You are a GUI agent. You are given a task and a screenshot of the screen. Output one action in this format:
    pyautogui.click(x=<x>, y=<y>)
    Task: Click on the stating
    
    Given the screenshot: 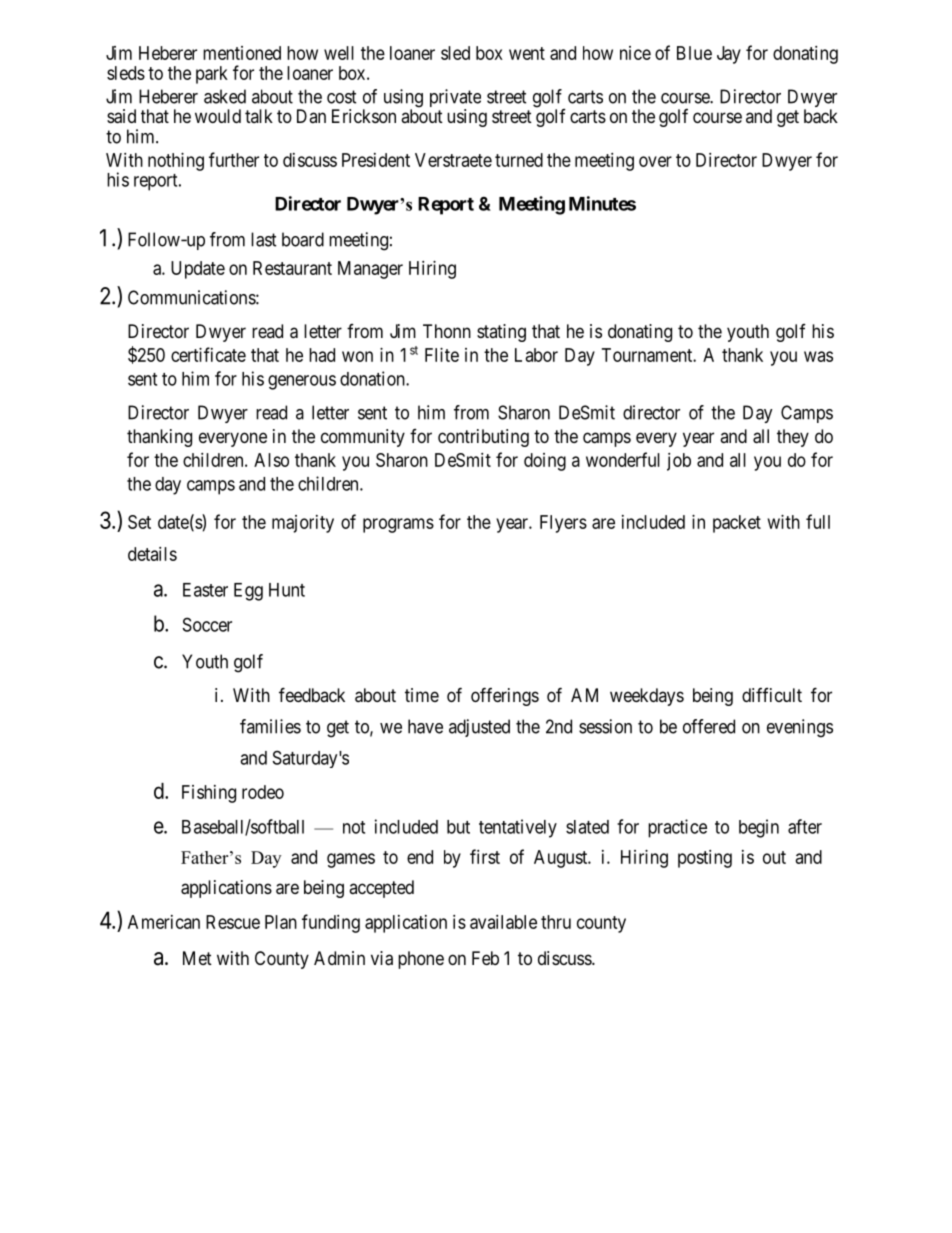 What is the action you would take?
    pyautogui.click(x=501, y=333)
